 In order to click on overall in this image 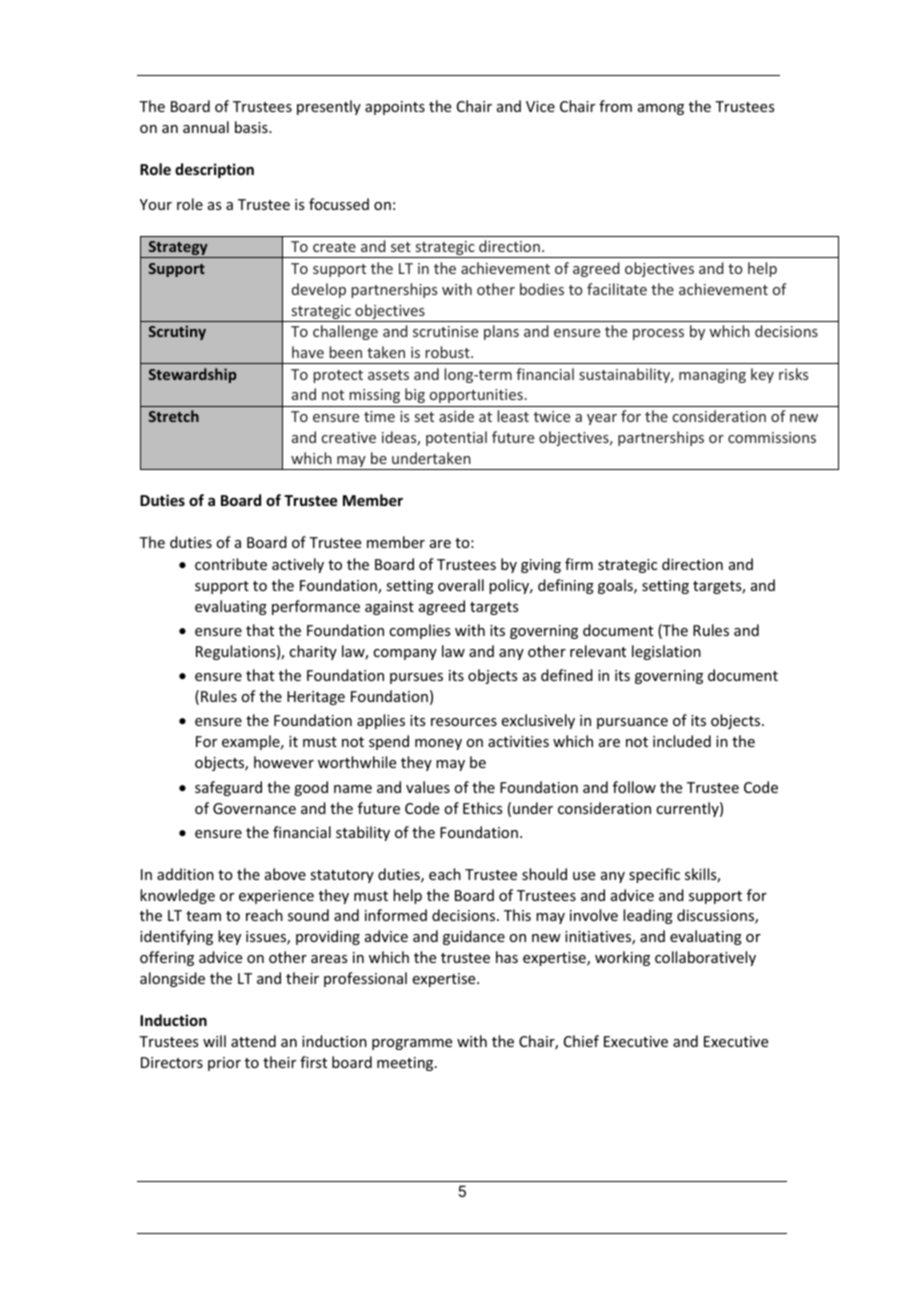, I will do `click(461, 585)`.
